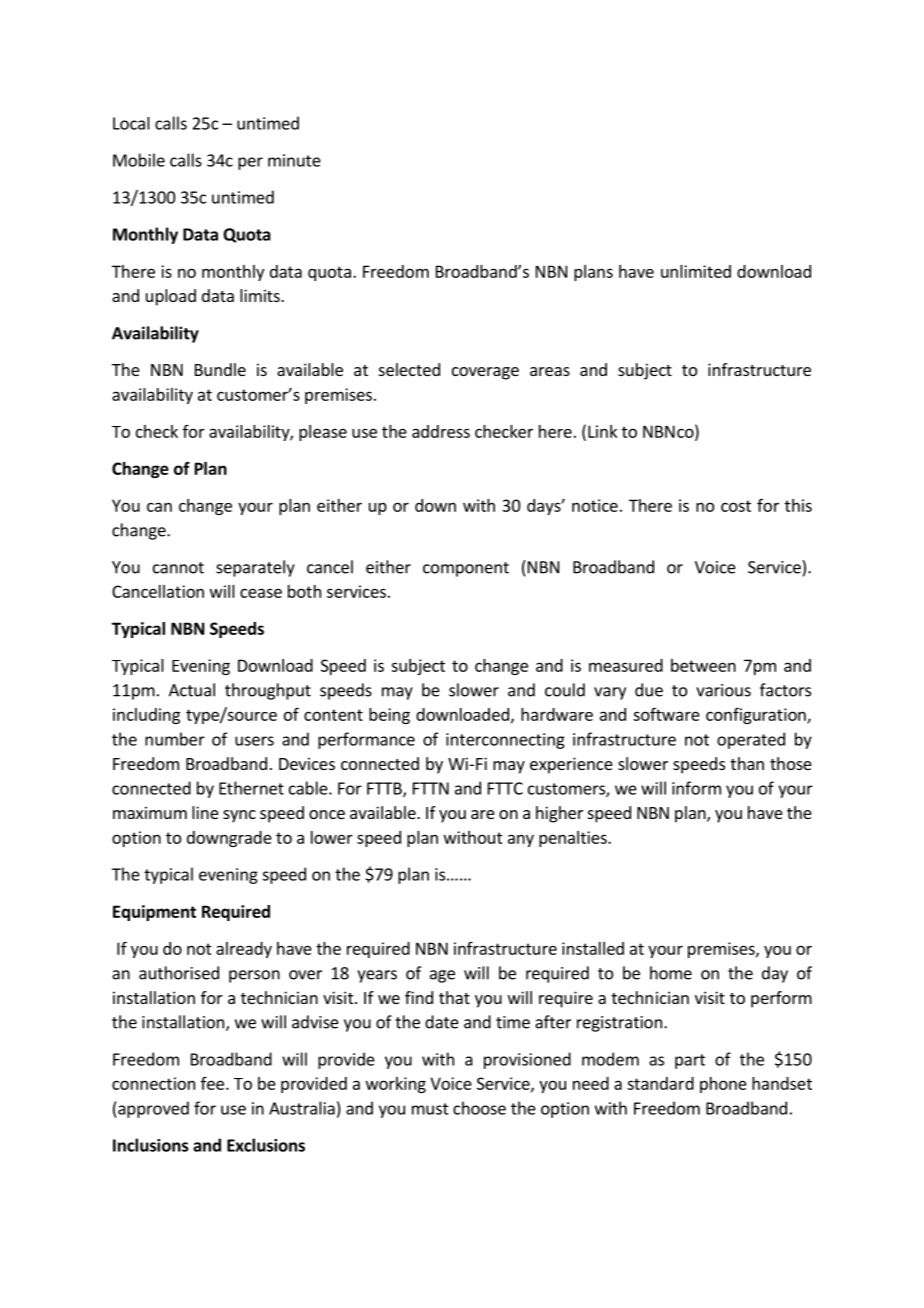  I want to click on cease, so click(261, 593).
